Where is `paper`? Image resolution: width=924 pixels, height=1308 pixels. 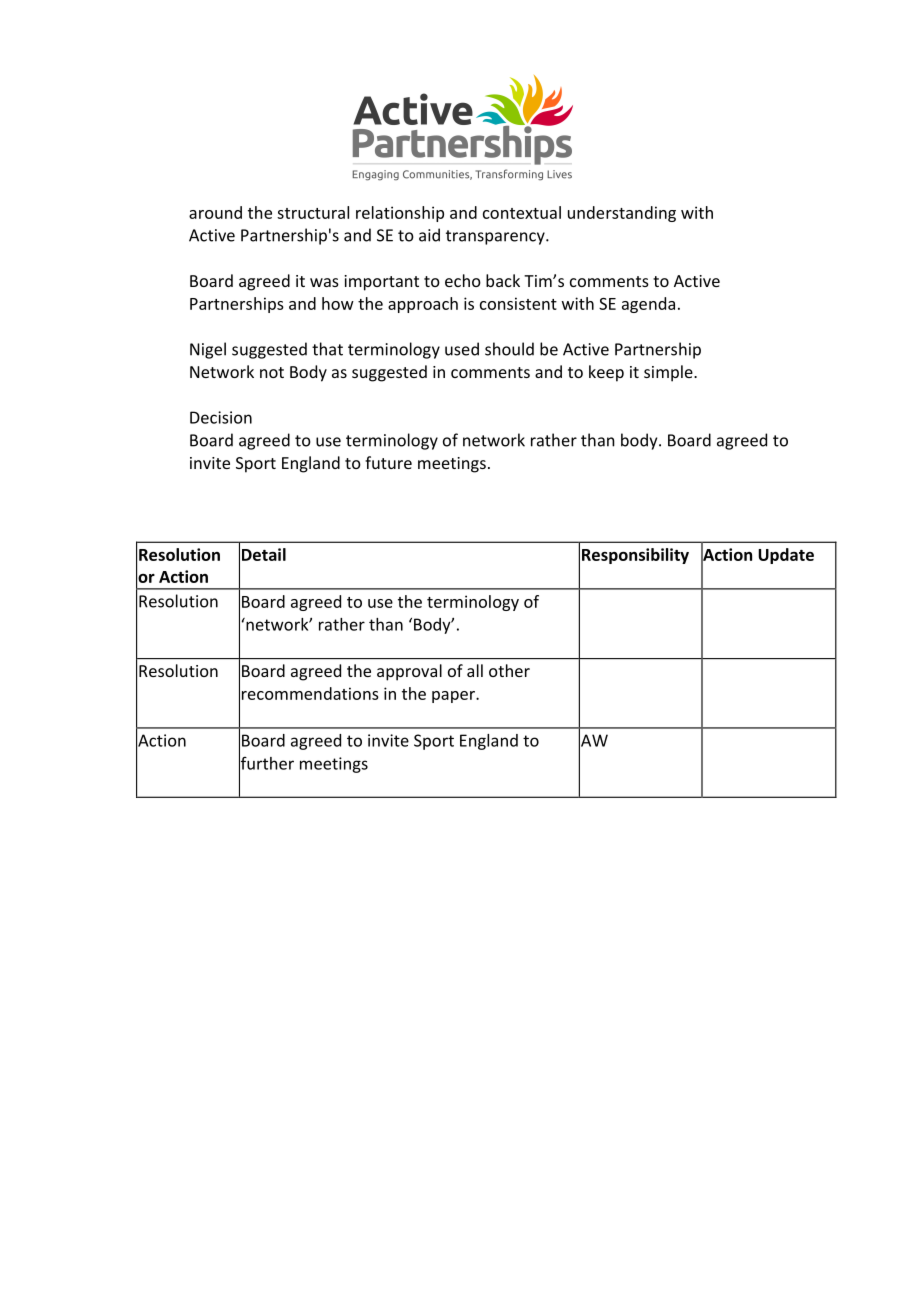
paper is located at coordinates (454, 697).
